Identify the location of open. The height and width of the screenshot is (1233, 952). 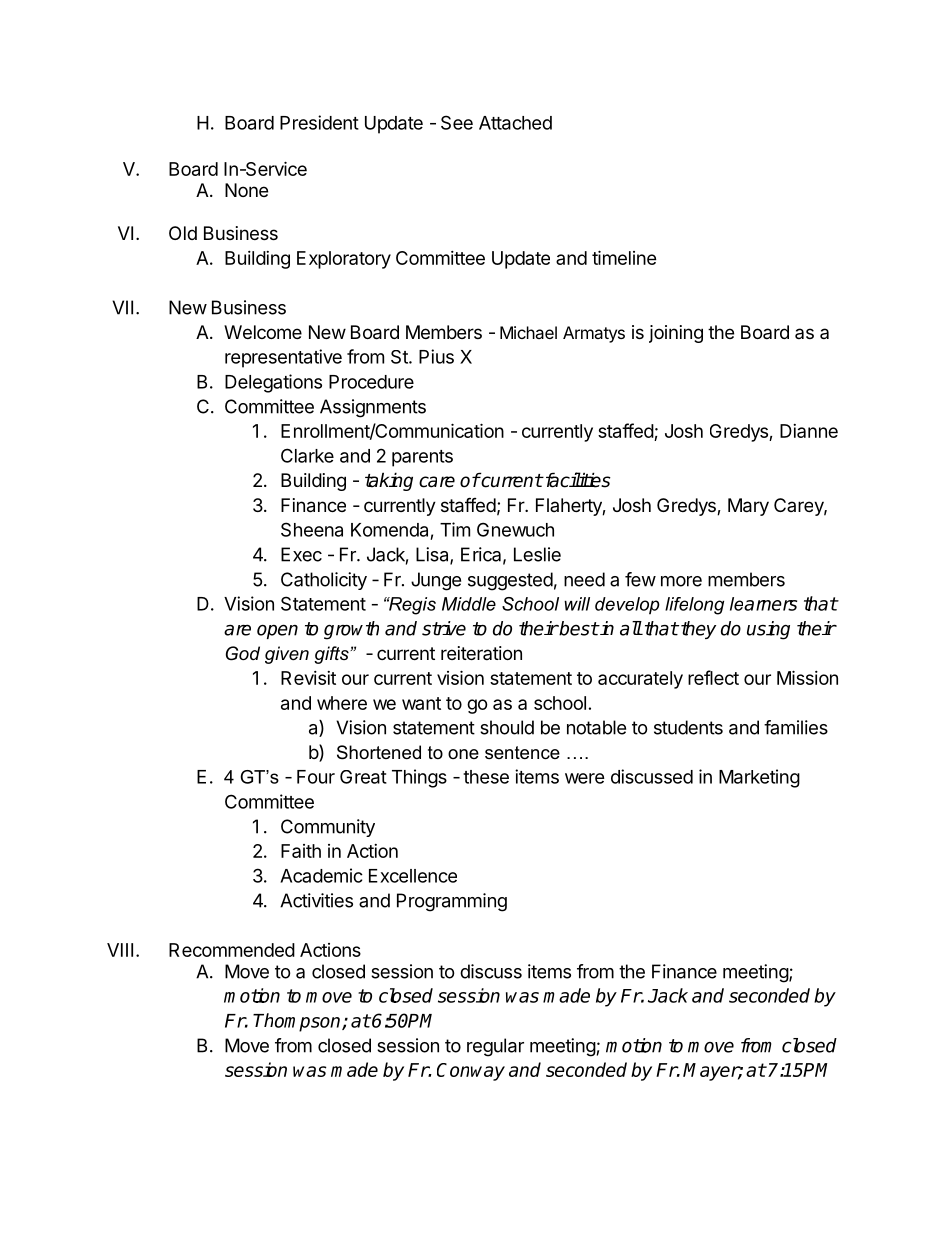
(277, 631).
